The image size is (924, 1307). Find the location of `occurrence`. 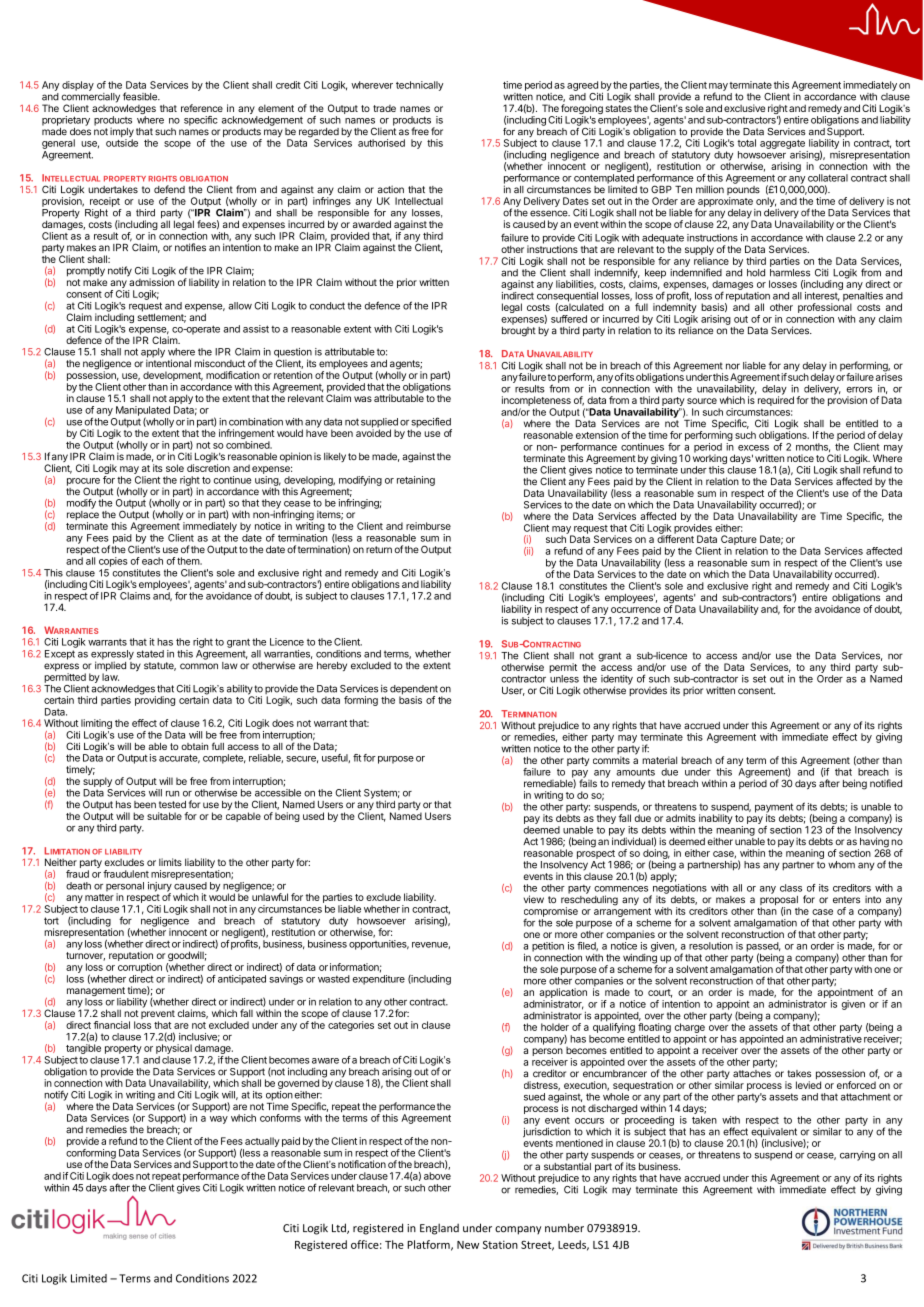

occurrence is located at coordinates (636, 610).
